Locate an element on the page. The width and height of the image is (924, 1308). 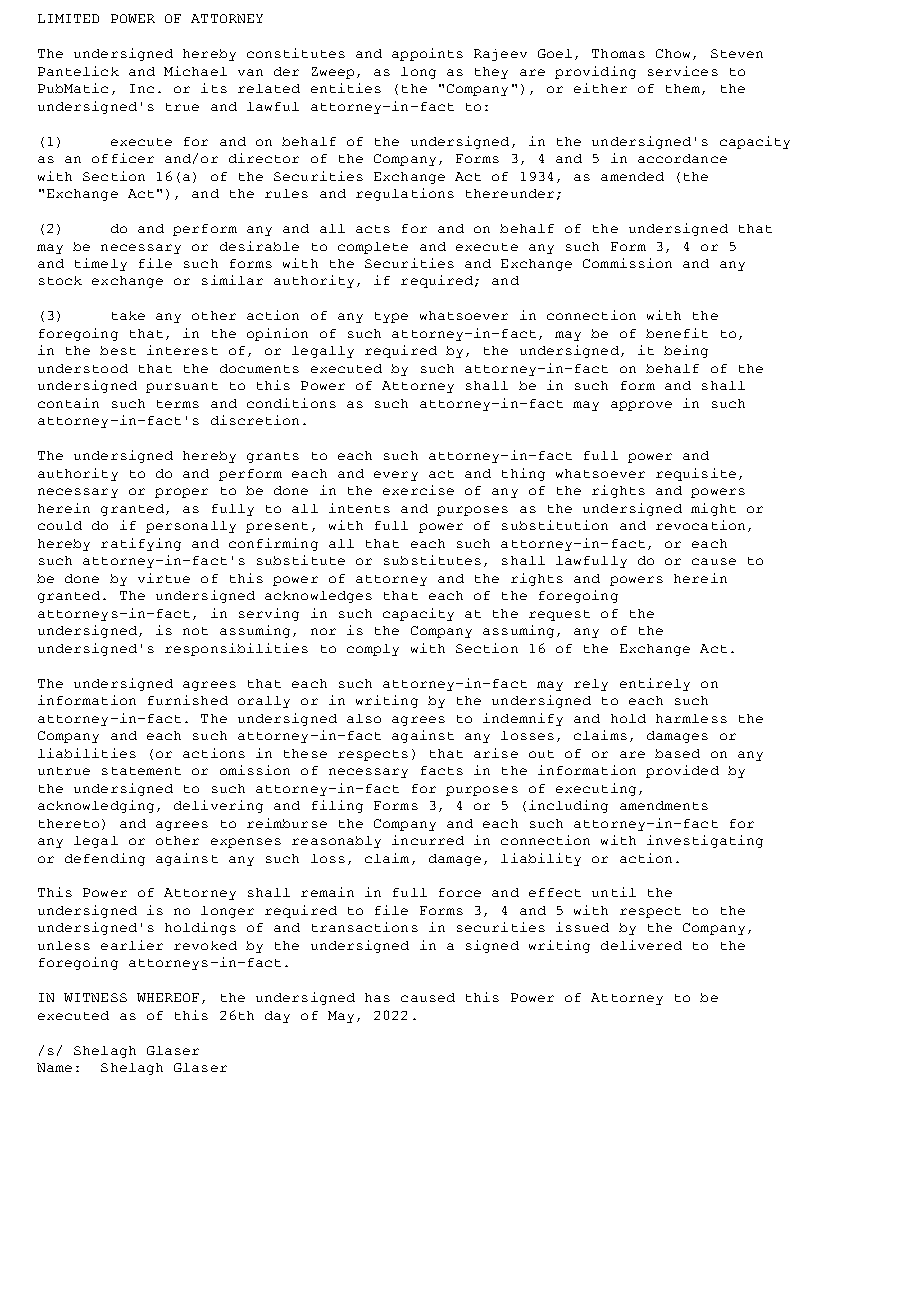
revocation is located at coordinates (700, 525).
